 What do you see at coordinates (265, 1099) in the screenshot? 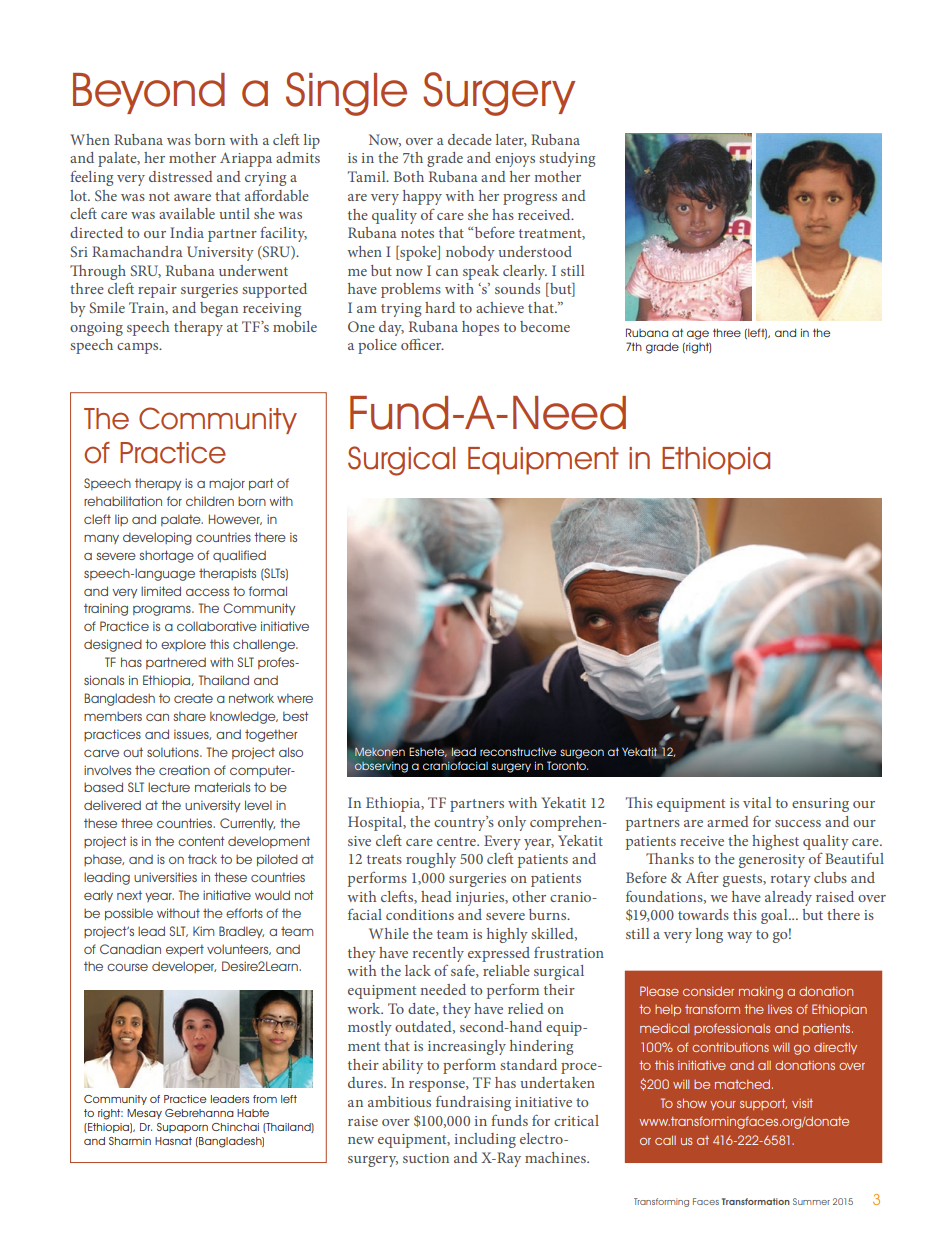
I see `from` at bounding box center [265, 1099].
